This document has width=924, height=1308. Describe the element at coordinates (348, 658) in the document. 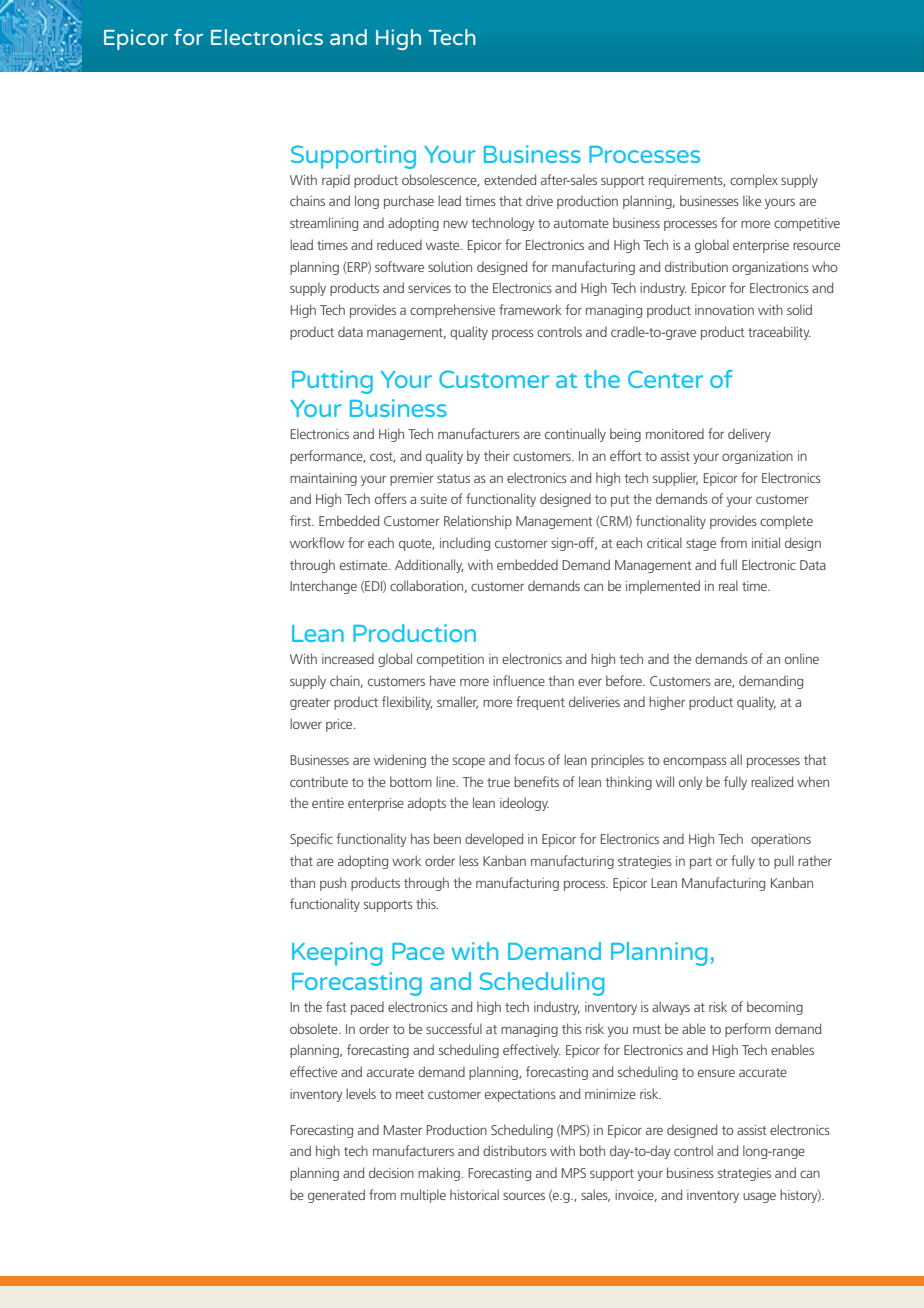

I see `increased` at that location.
